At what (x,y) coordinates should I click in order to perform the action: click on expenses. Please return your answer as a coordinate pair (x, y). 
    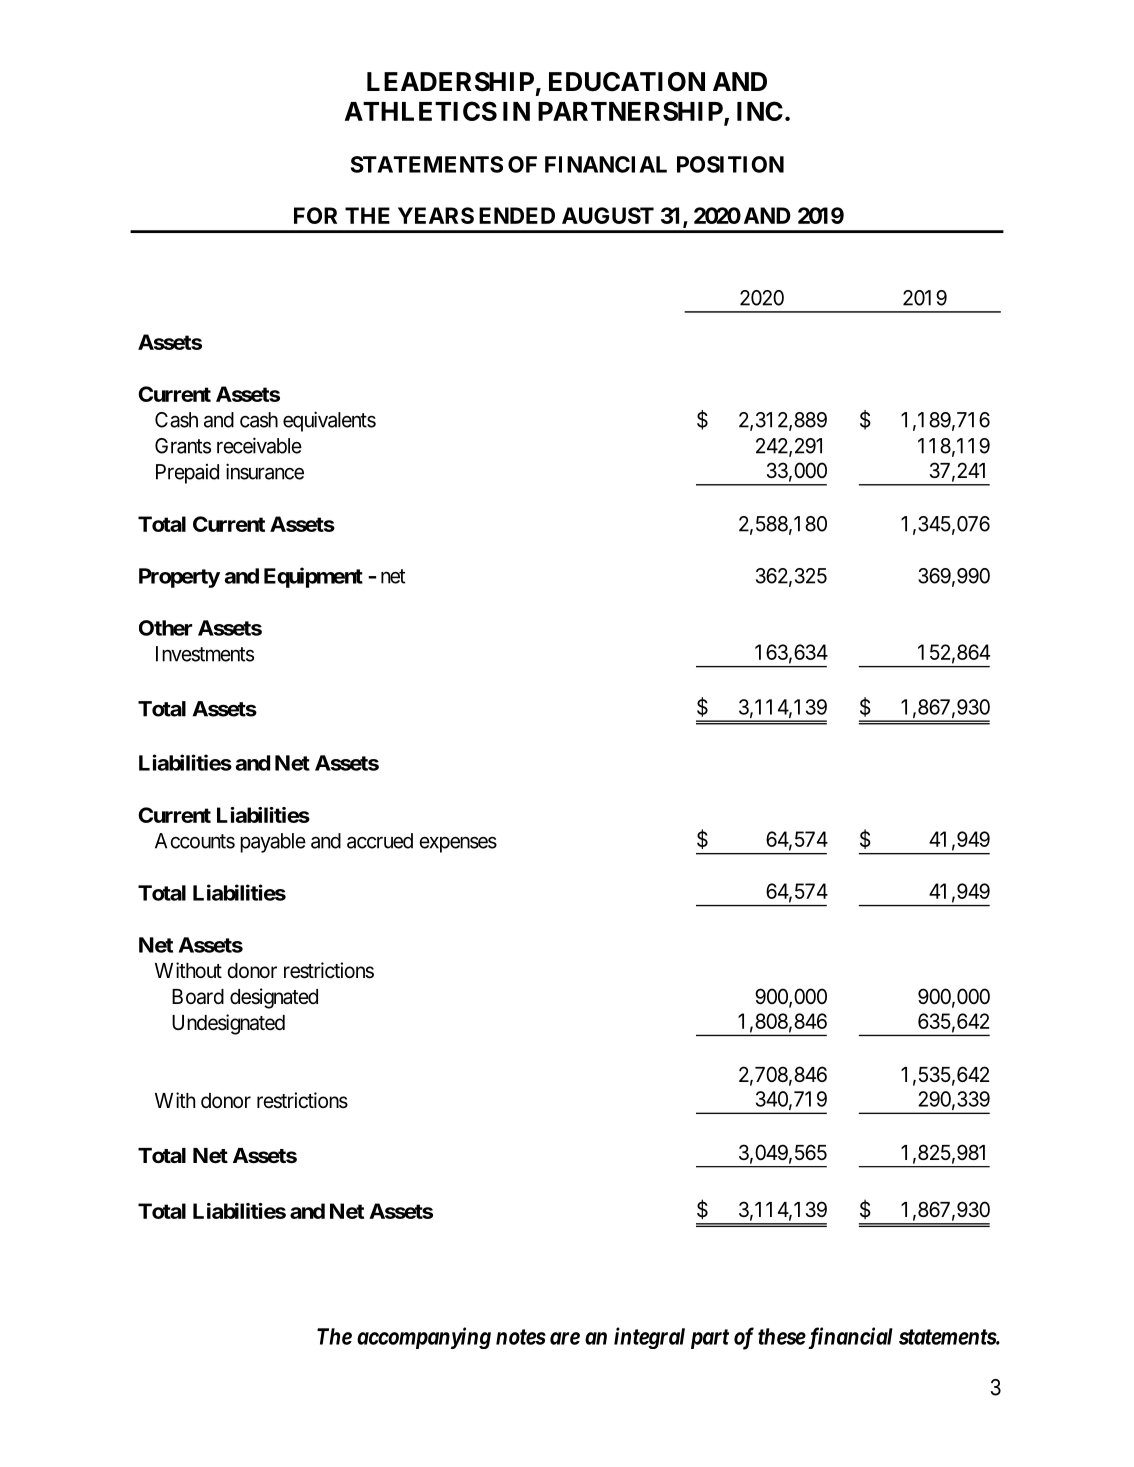
    Looking at the image, I should click on (458, 844).
